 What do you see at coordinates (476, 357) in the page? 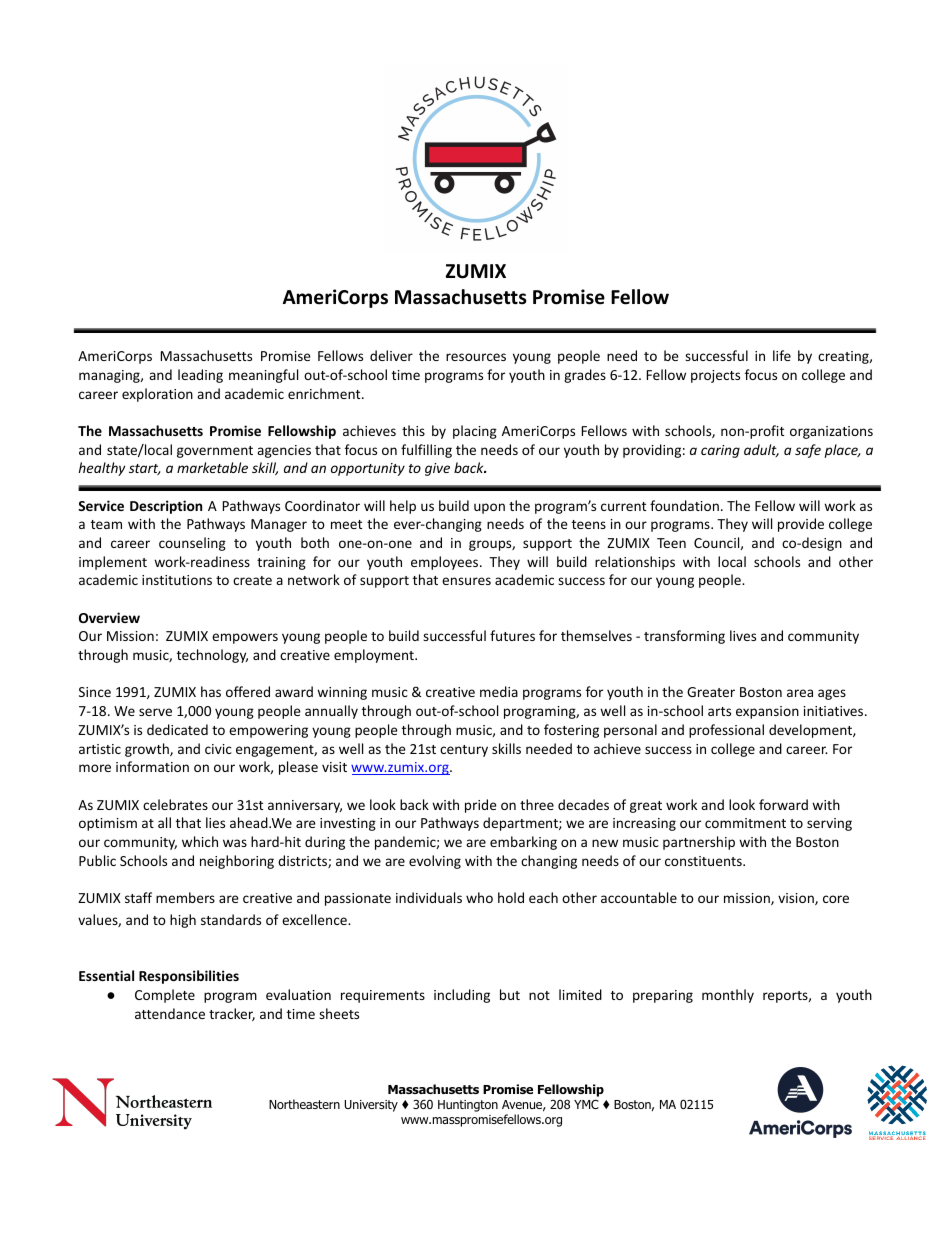
I see `resources` at bounding box center [476, 357].
